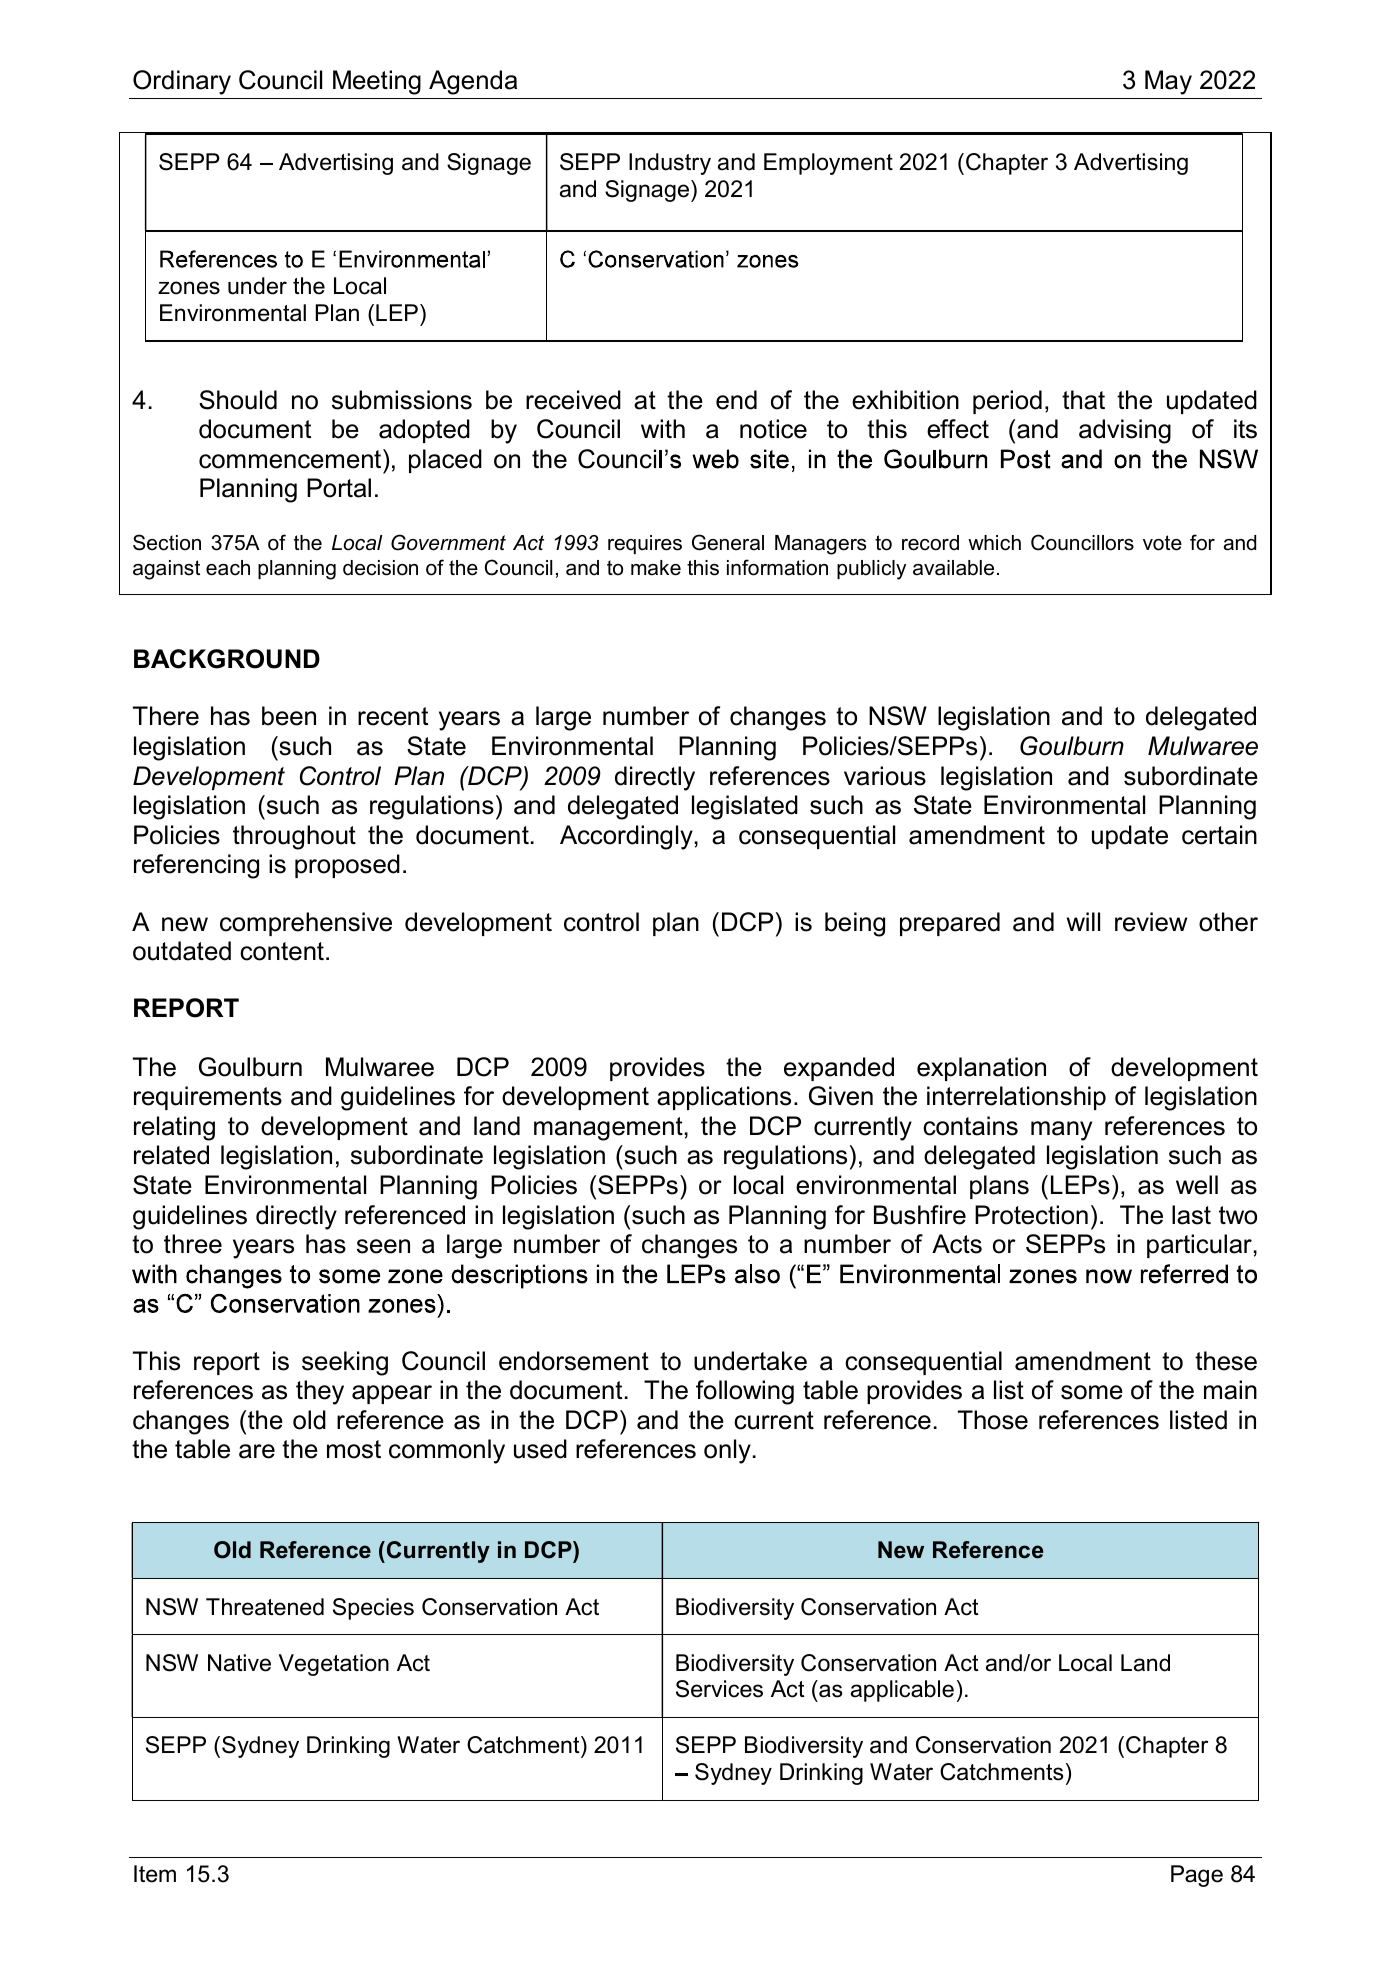 Image resolution: width=1391 pixels, height=1967 pixels. What do you see at coordinates (1083, 921) in the image?
I see `will` at bounding box center [1083, 921].
